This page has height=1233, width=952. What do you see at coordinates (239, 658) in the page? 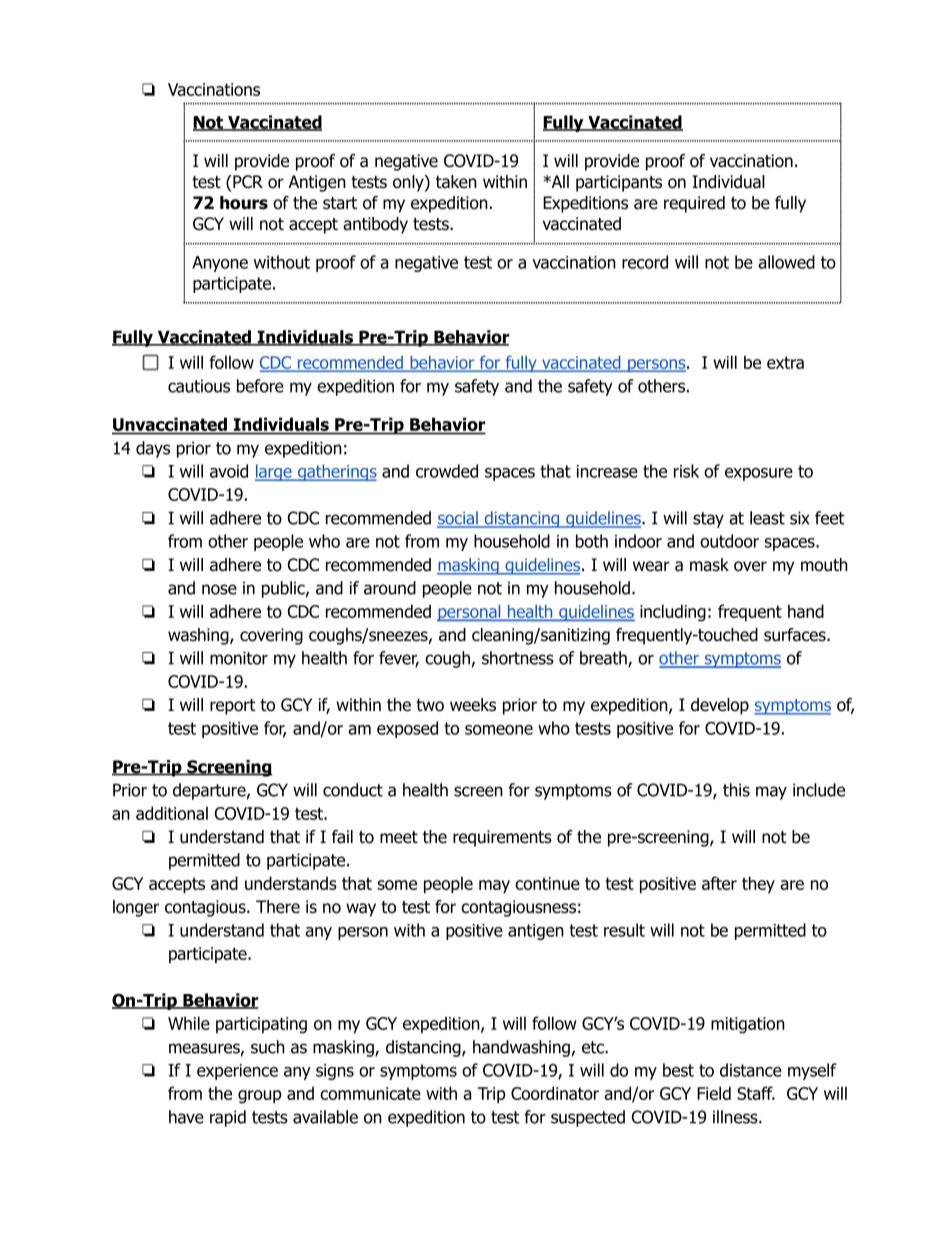
I see `monitor` at bounding box center [239, 658].
